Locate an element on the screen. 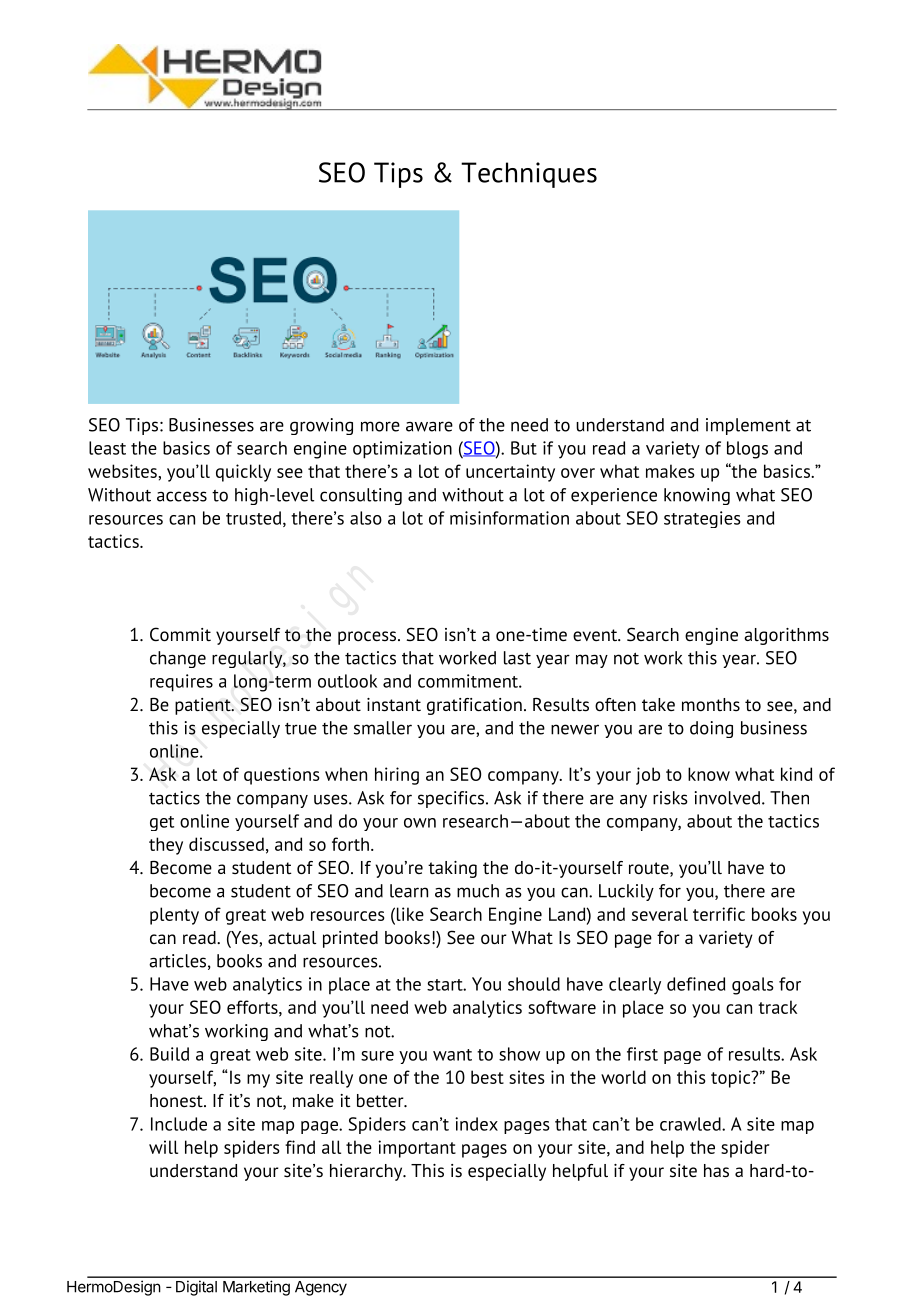 The image size is (924, 1308). Techniques is located at coordinates (529, 175).
